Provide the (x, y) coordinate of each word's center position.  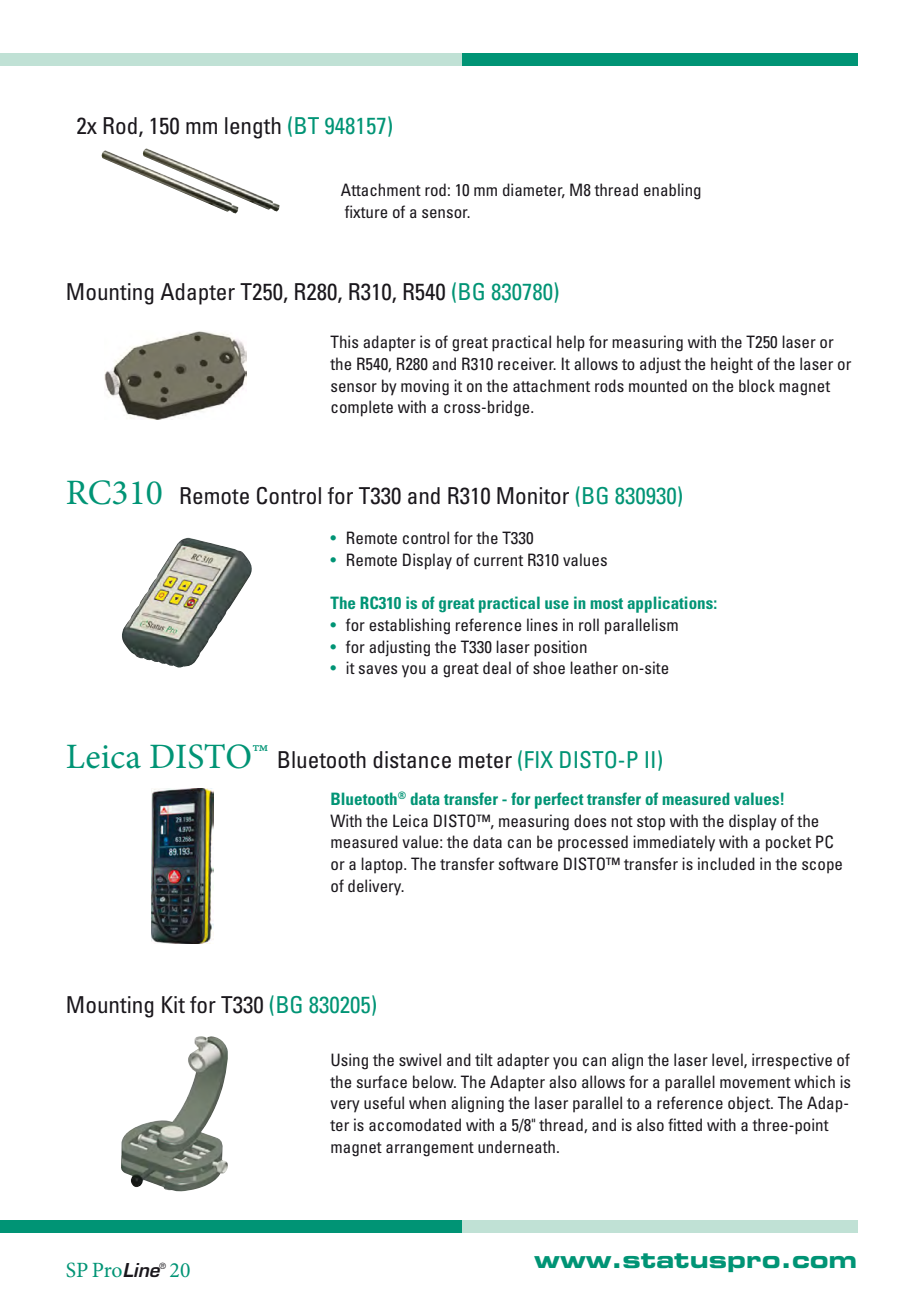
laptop (383, 865)
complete (362, 408)
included (726, 863)
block (757, 385)
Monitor (533, 496)
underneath (516, 1146)
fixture (366, 211)
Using (349, 1061)
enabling (672, 191)
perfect (559, 800)
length (253, 128)
